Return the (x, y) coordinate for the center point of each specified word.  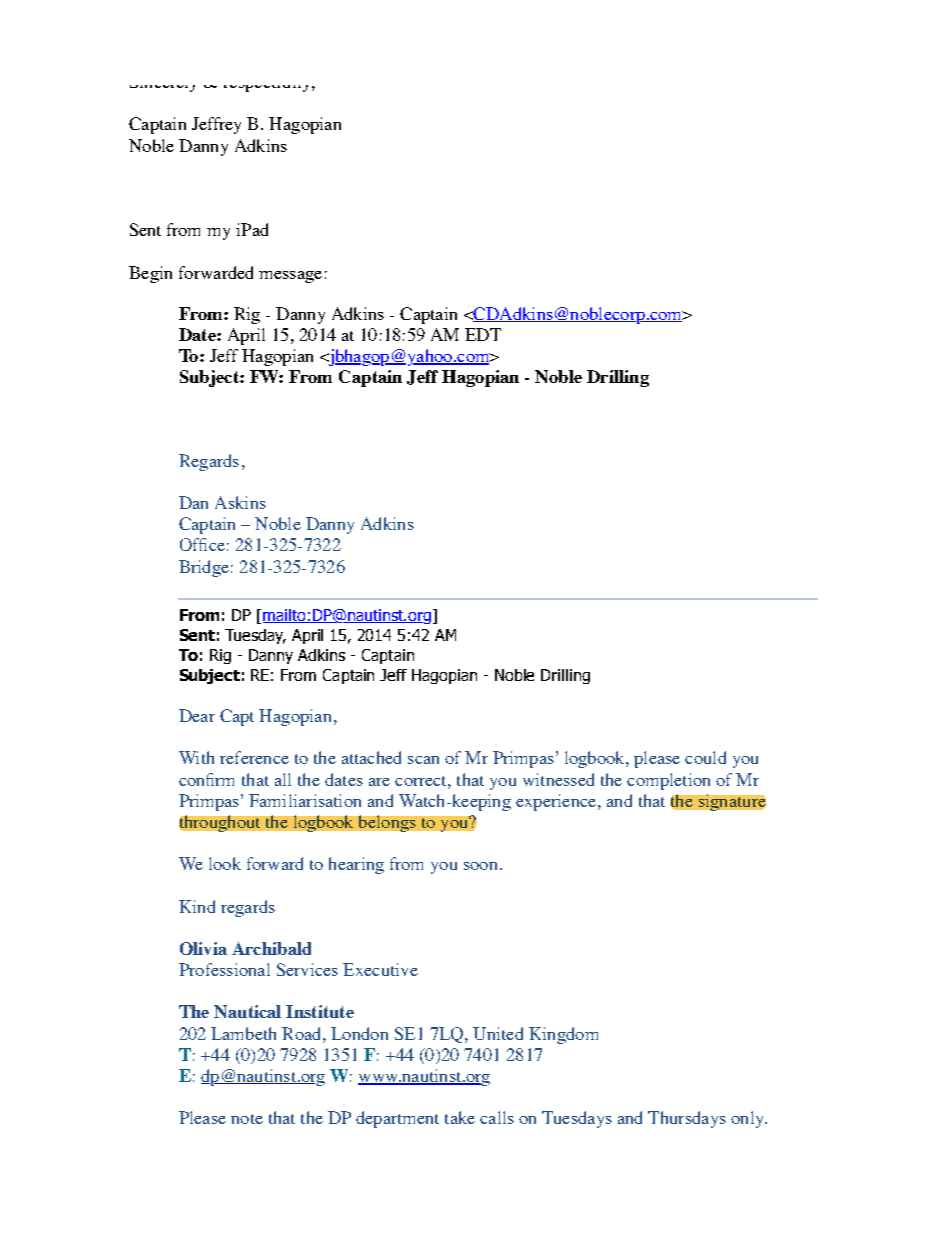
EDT (483, 334)
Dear (197, 715)
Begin (150, 274)
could (705, 757)
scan (423, 760)
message (290, 277)
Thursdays (687, 1119)
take (460, 1117)
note (247, 1119)
